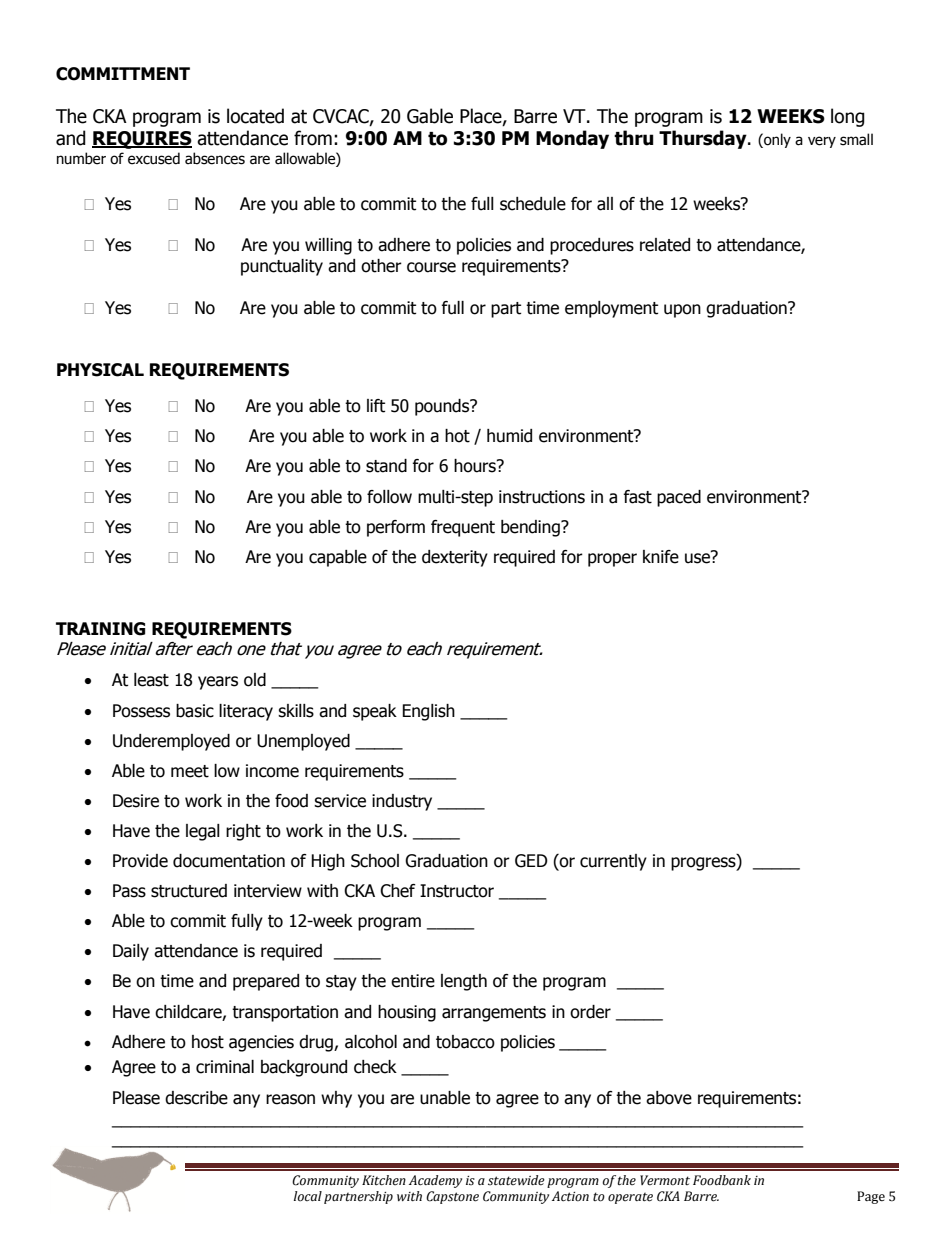 This screenshot has height=1233, width=952. Describe the element at coordinates (516, 1180) in the screenshot. I see `statewide` at that location.
